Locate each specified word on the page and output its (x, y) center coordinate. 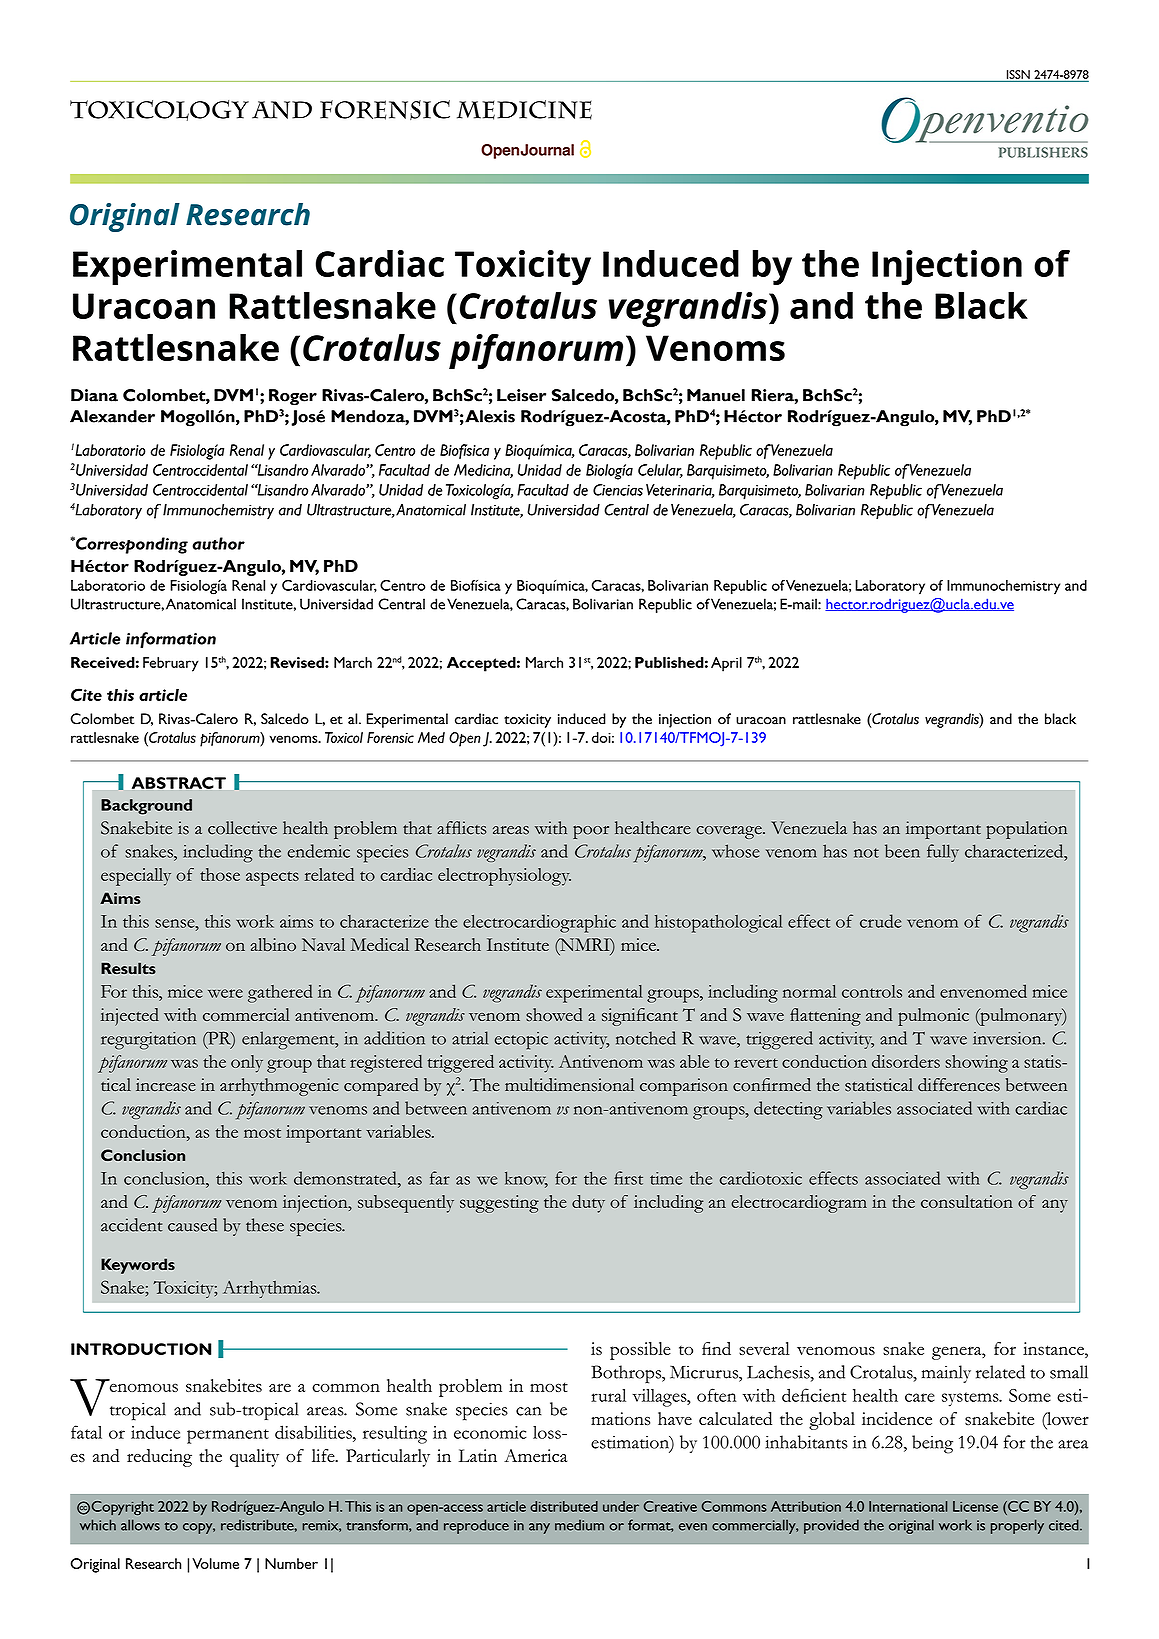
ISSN (1018, 75)
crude (880, 921)
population (1026, 830)
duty (588, 1204)
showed (554, 1014)
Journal (547, 150)
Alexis (489, 416)
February (171, 664)
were (225, 993)
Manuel (716, 395)
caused (192, 1225)
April (726, 664)
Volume (215, 1563)
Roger (293, 397)
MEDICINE (524, 110)
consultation (967, 1201)
